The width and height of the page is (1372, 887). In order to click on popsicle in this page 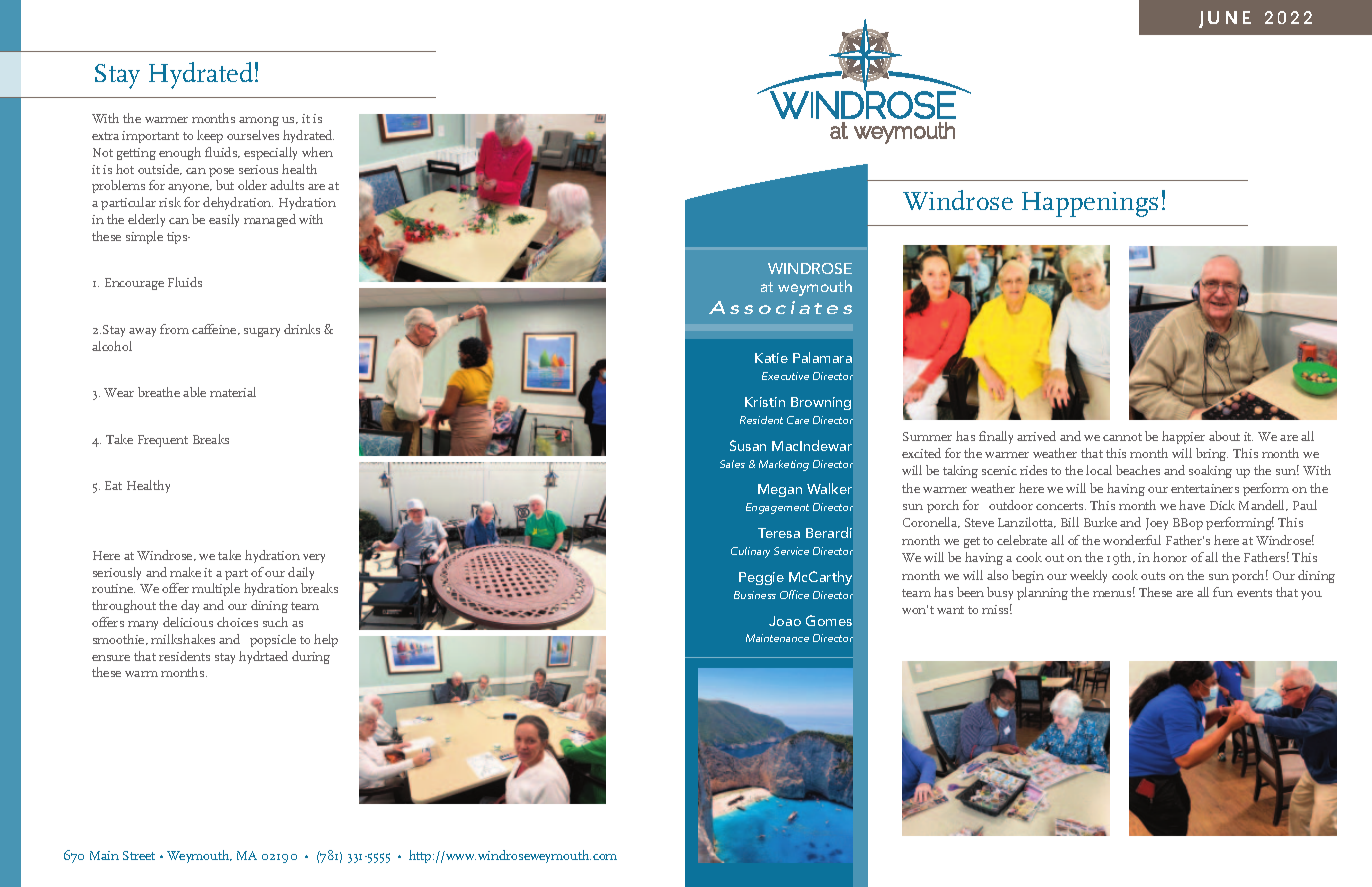, I will do `click(273, 640)`.
